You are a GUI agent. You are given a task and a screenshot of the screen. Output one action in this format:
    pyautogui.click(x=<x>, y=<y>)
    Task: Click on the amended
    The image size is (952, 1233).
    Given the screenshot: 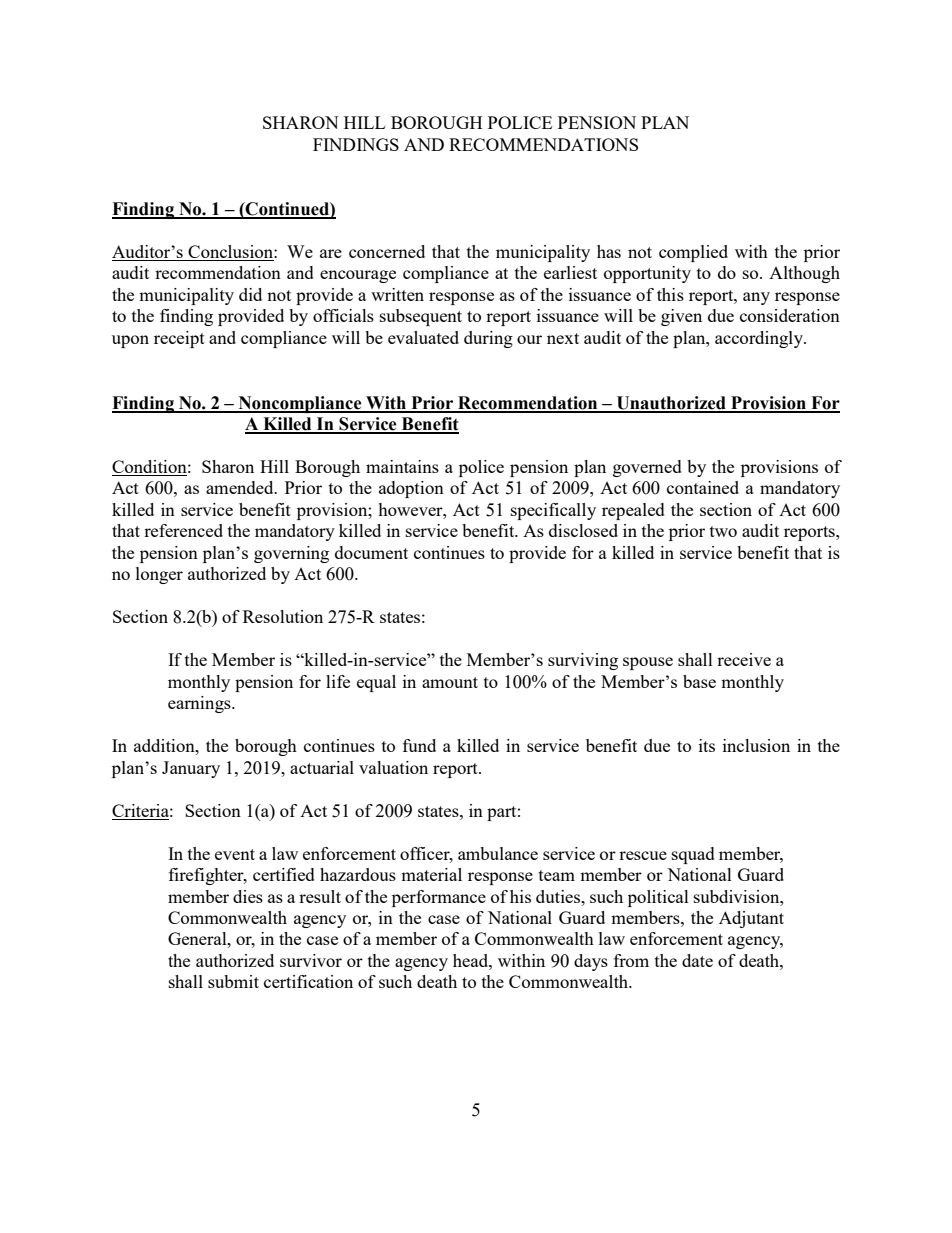 What is the action you would take?
    pyautogui.click(x=241, y=487)
